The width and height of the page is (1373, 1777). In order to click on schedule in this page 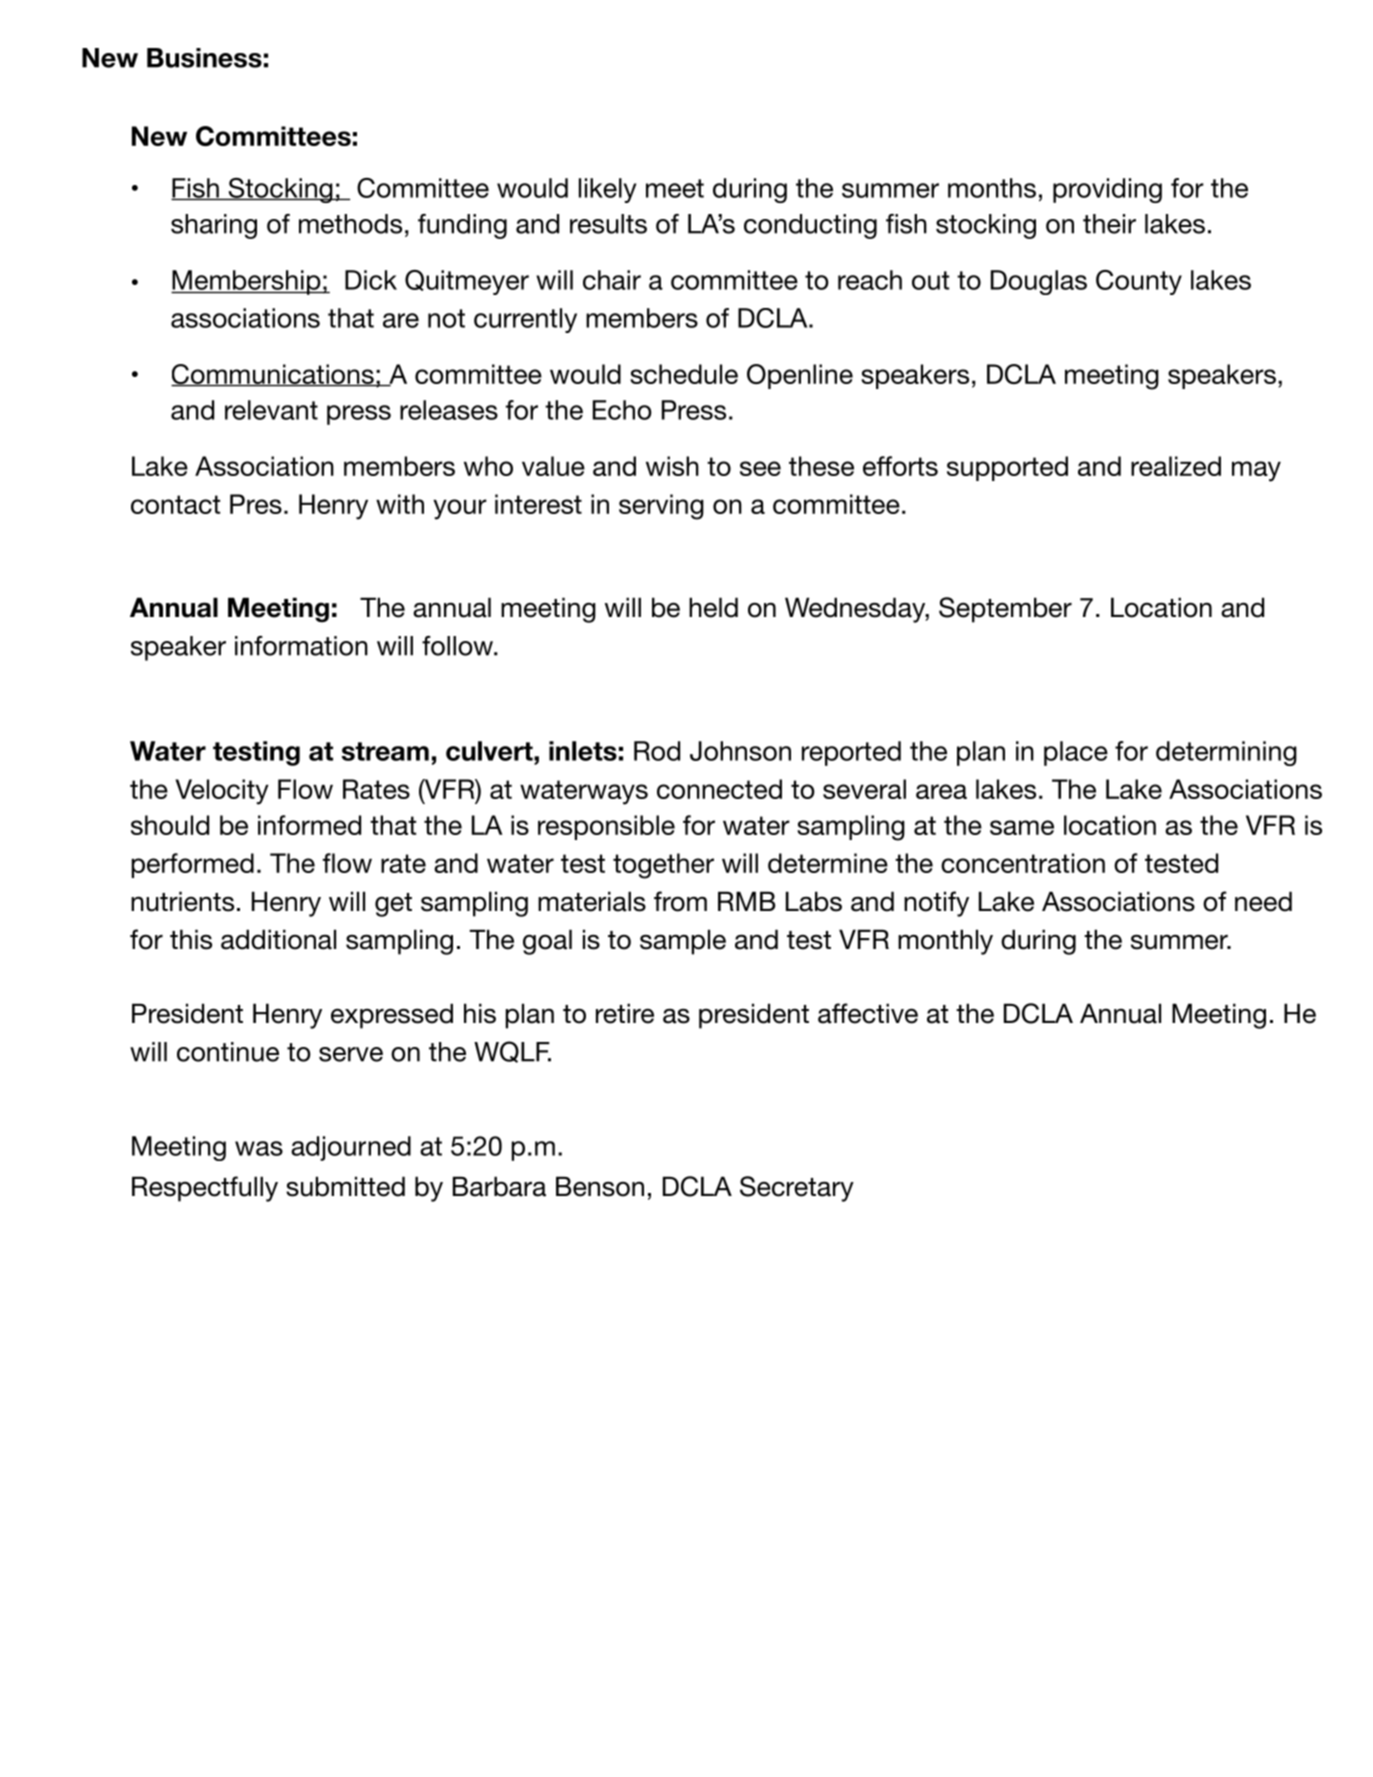, I will do `click(684, 374)`.
